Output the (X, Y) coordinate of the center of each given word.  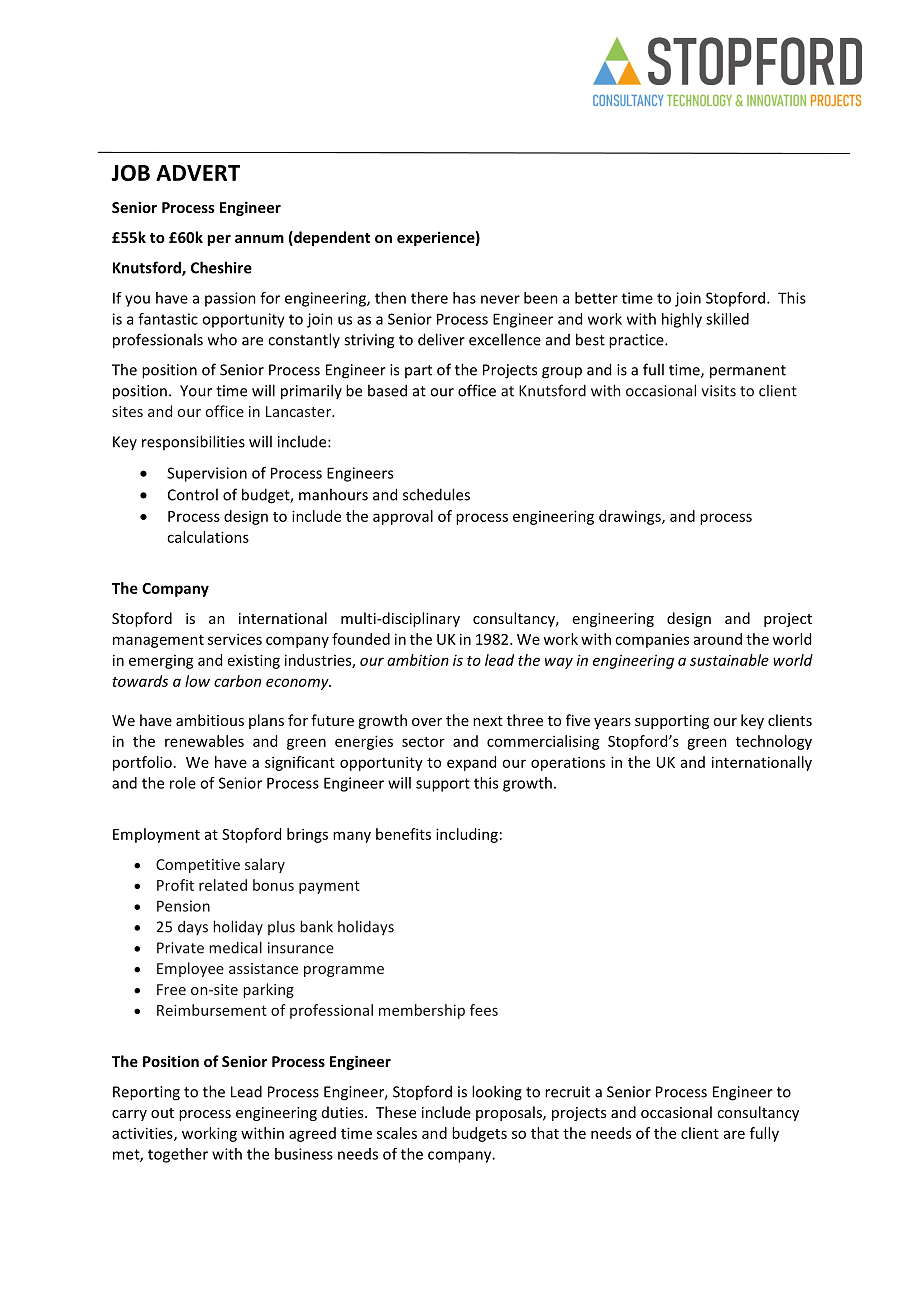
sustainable (729, 660)
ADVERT (198, 173)
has (464, 298)
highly (682, 320)
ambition (418, 660)
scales (397, 1133)
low (197, 681)
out (162, 1113)
